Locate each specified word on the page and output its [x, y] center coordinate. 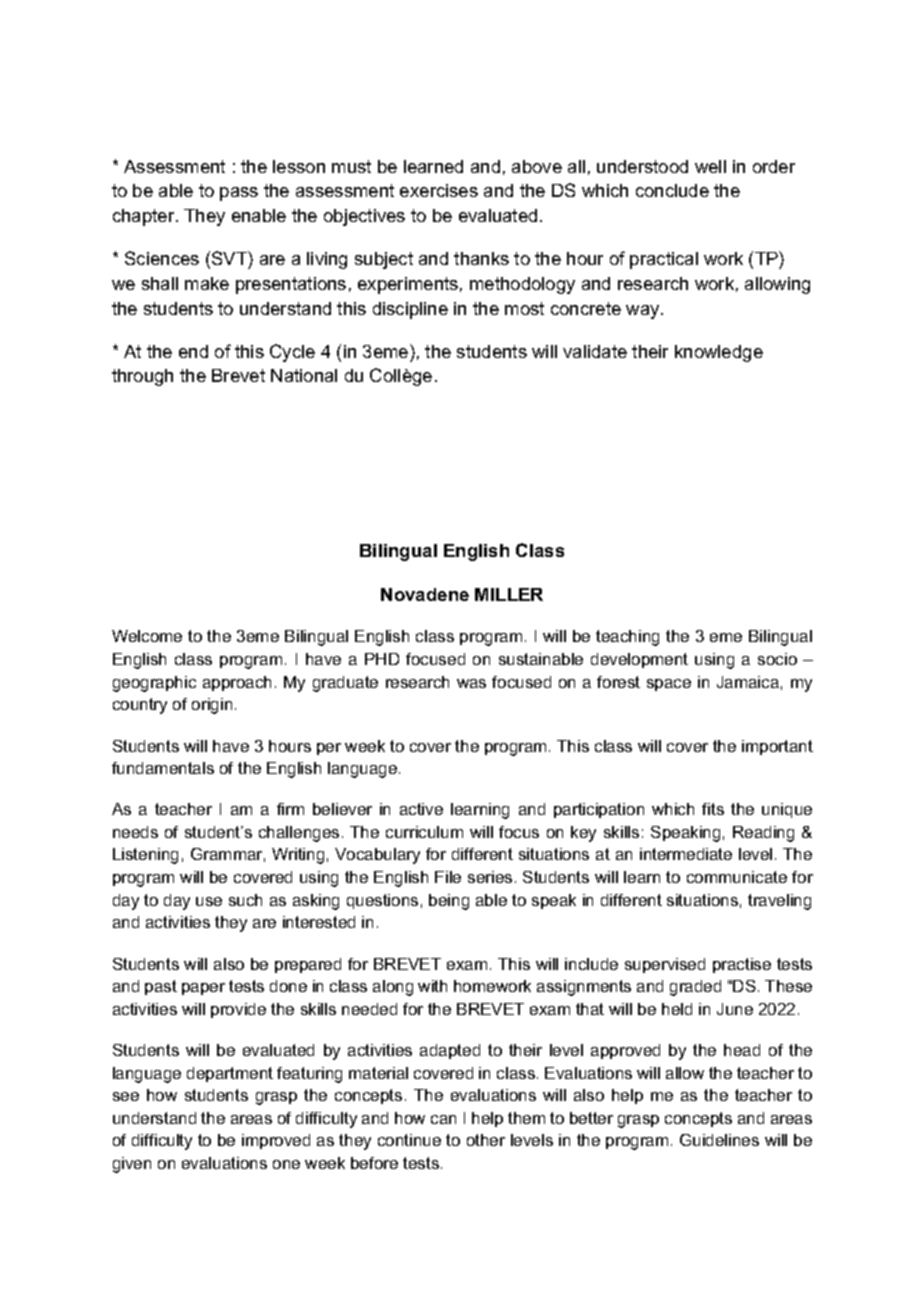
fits [713, 809]
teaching [627, 638]
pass [239, 194]
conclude [672, 190]
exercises [439, 190]
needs [135, 832]
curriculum [424, 832]
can [443, 1119]
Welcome [147, 636]
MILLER [509, 594]
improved [276, 1141]
